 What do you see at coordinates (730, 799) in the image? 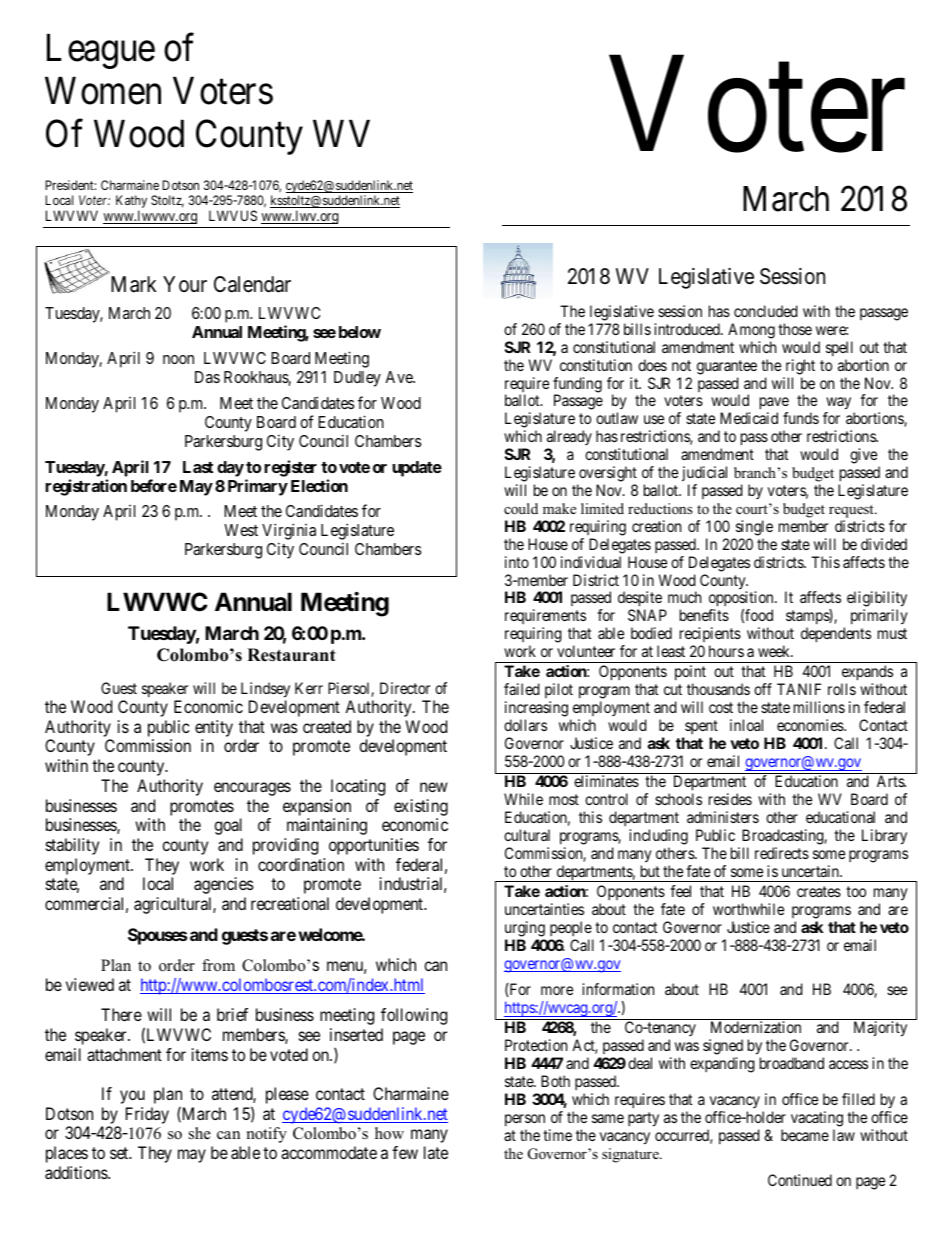
I see `resides` at bounding box center [730, 799].
